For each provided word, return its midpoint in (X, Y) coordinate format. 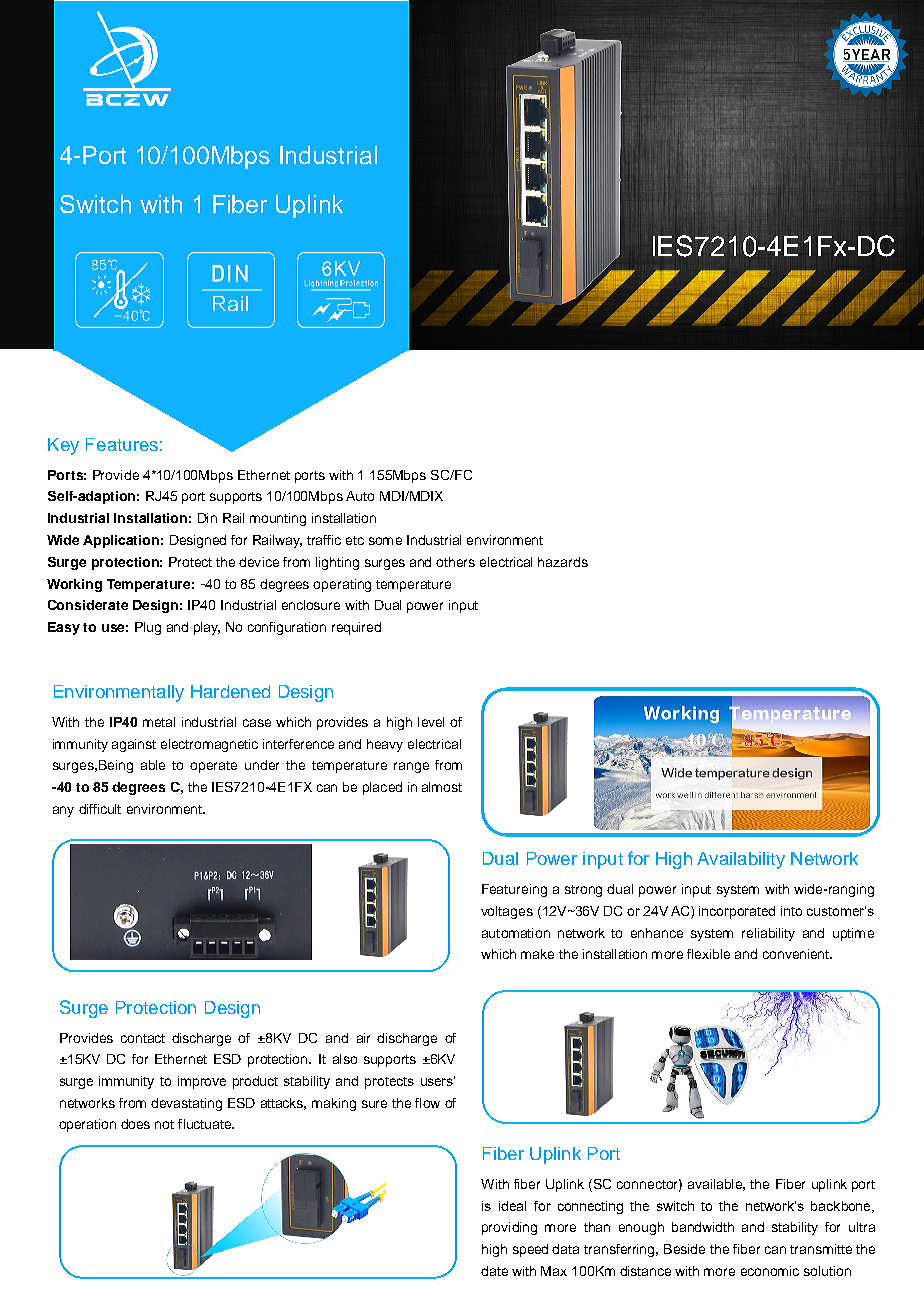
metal (159, 722)
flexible (708, 954)
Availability (741, 860)
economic (770, 1271)
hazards (563, 562)
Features (122, 444)
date (494, 1271)
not (164, 1124)
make (537, 954)
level (431, 722)
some (385, 541)
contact (143, 1038)
